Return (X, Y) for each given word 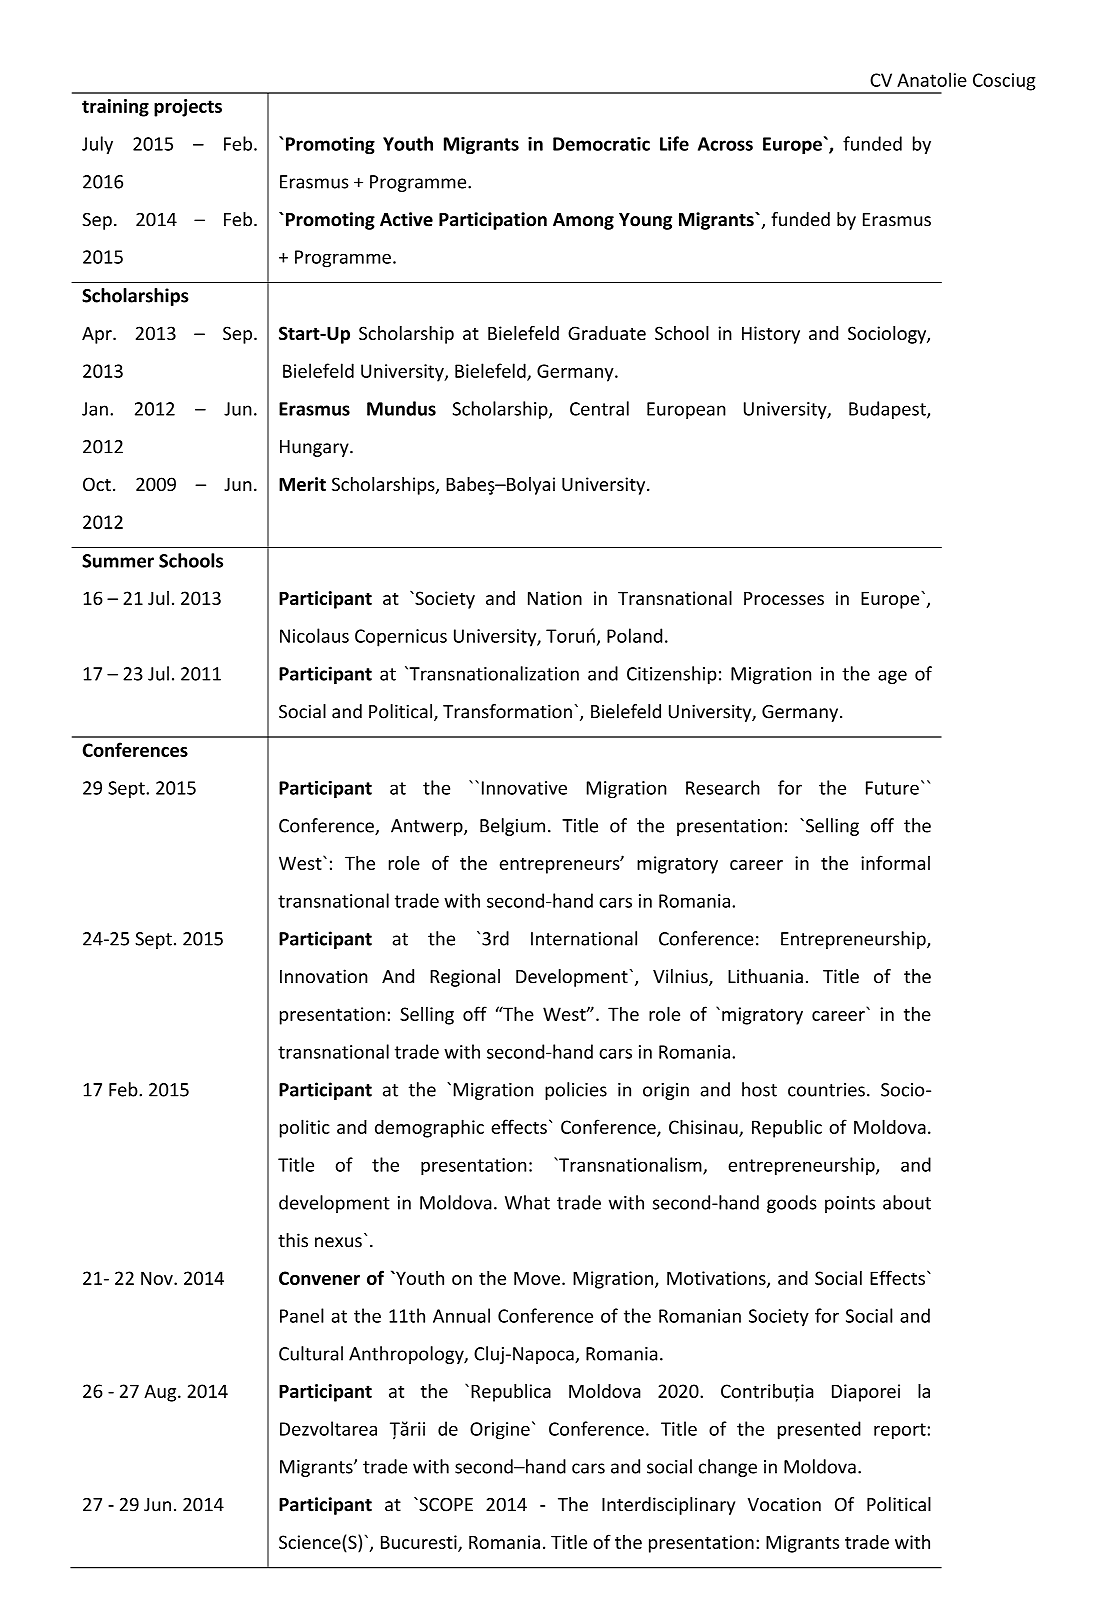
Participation (493, 221)
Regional (465, 978)
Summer (118, 561)
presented (819, 1430)
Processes (784, 598)
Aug (161, 1393)
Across (725, 144)
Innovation (324, 976)
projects (188, 108)
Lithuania (765, 976)
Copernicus (401, 638)
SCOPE (445, 1505)
